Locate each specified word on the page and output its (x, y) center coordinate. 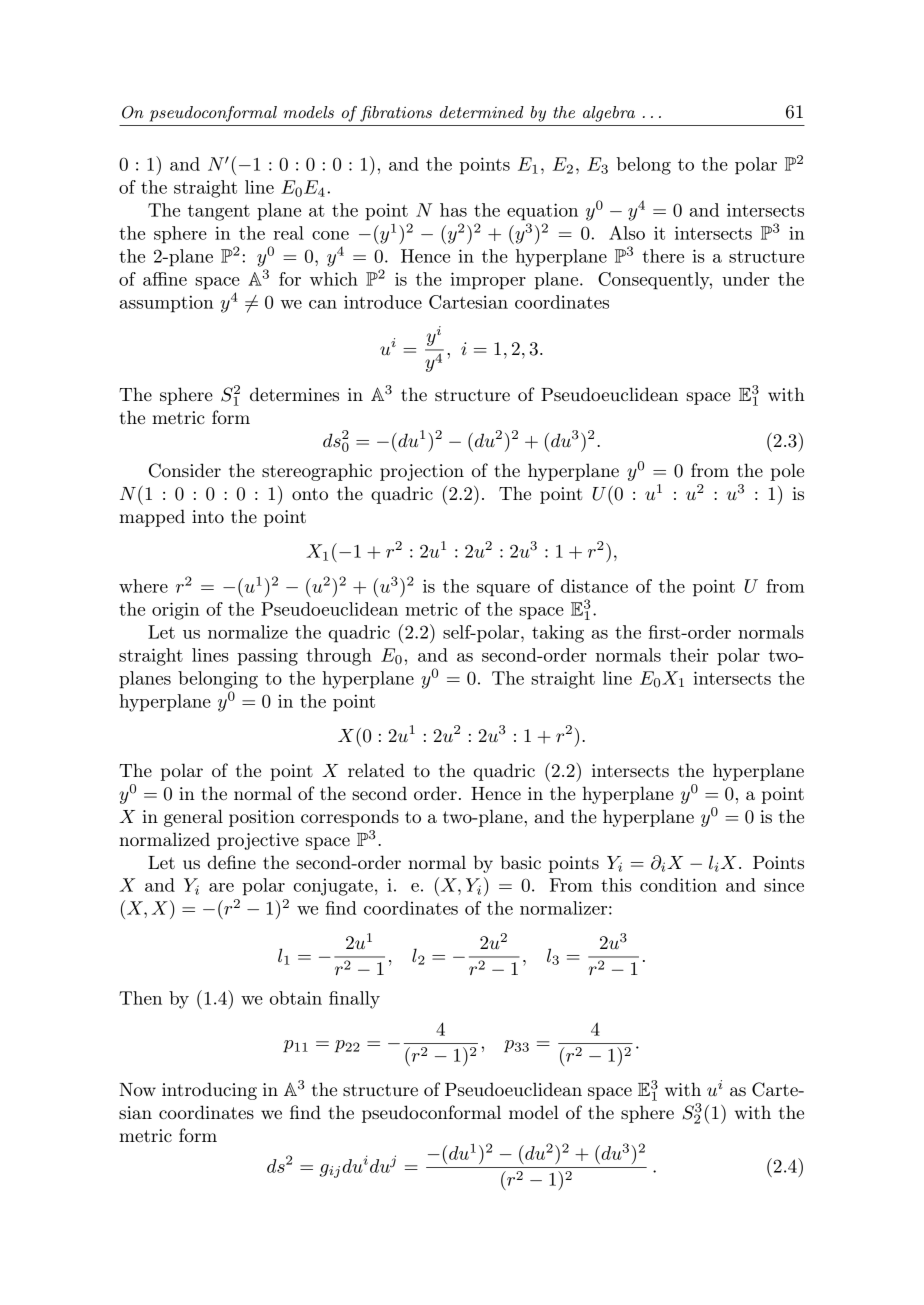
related (376, 770)
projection (422, 472)
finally (354, 1000)
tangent (219, 213)
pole (787, 472)
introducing (209, 1091)
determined (482, 112)
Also (627, 233)
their (689, 655)
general (193, 818)
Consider (185, 470)
